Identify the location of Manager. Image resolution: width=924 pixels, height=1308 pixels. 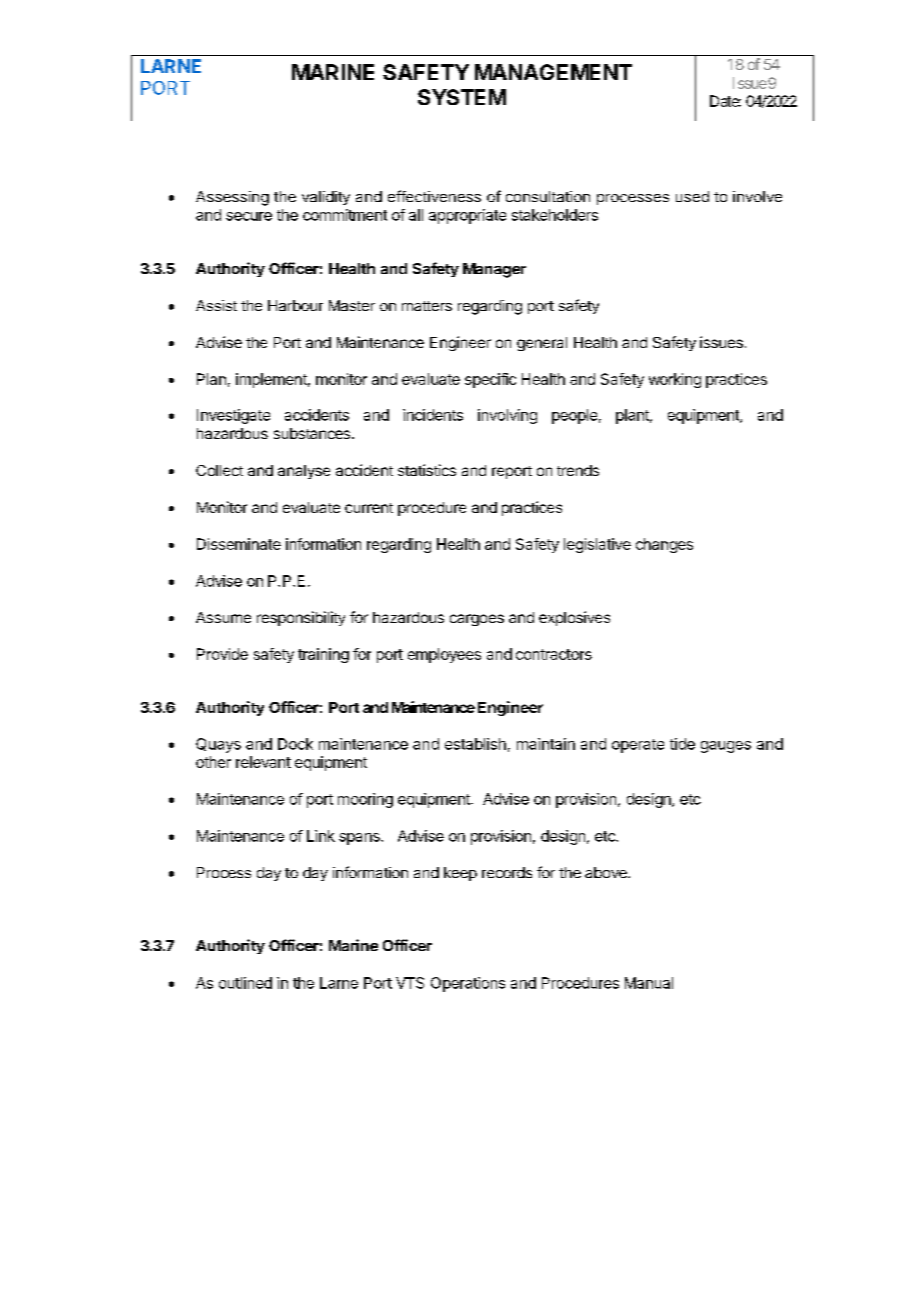
(494, 270).
